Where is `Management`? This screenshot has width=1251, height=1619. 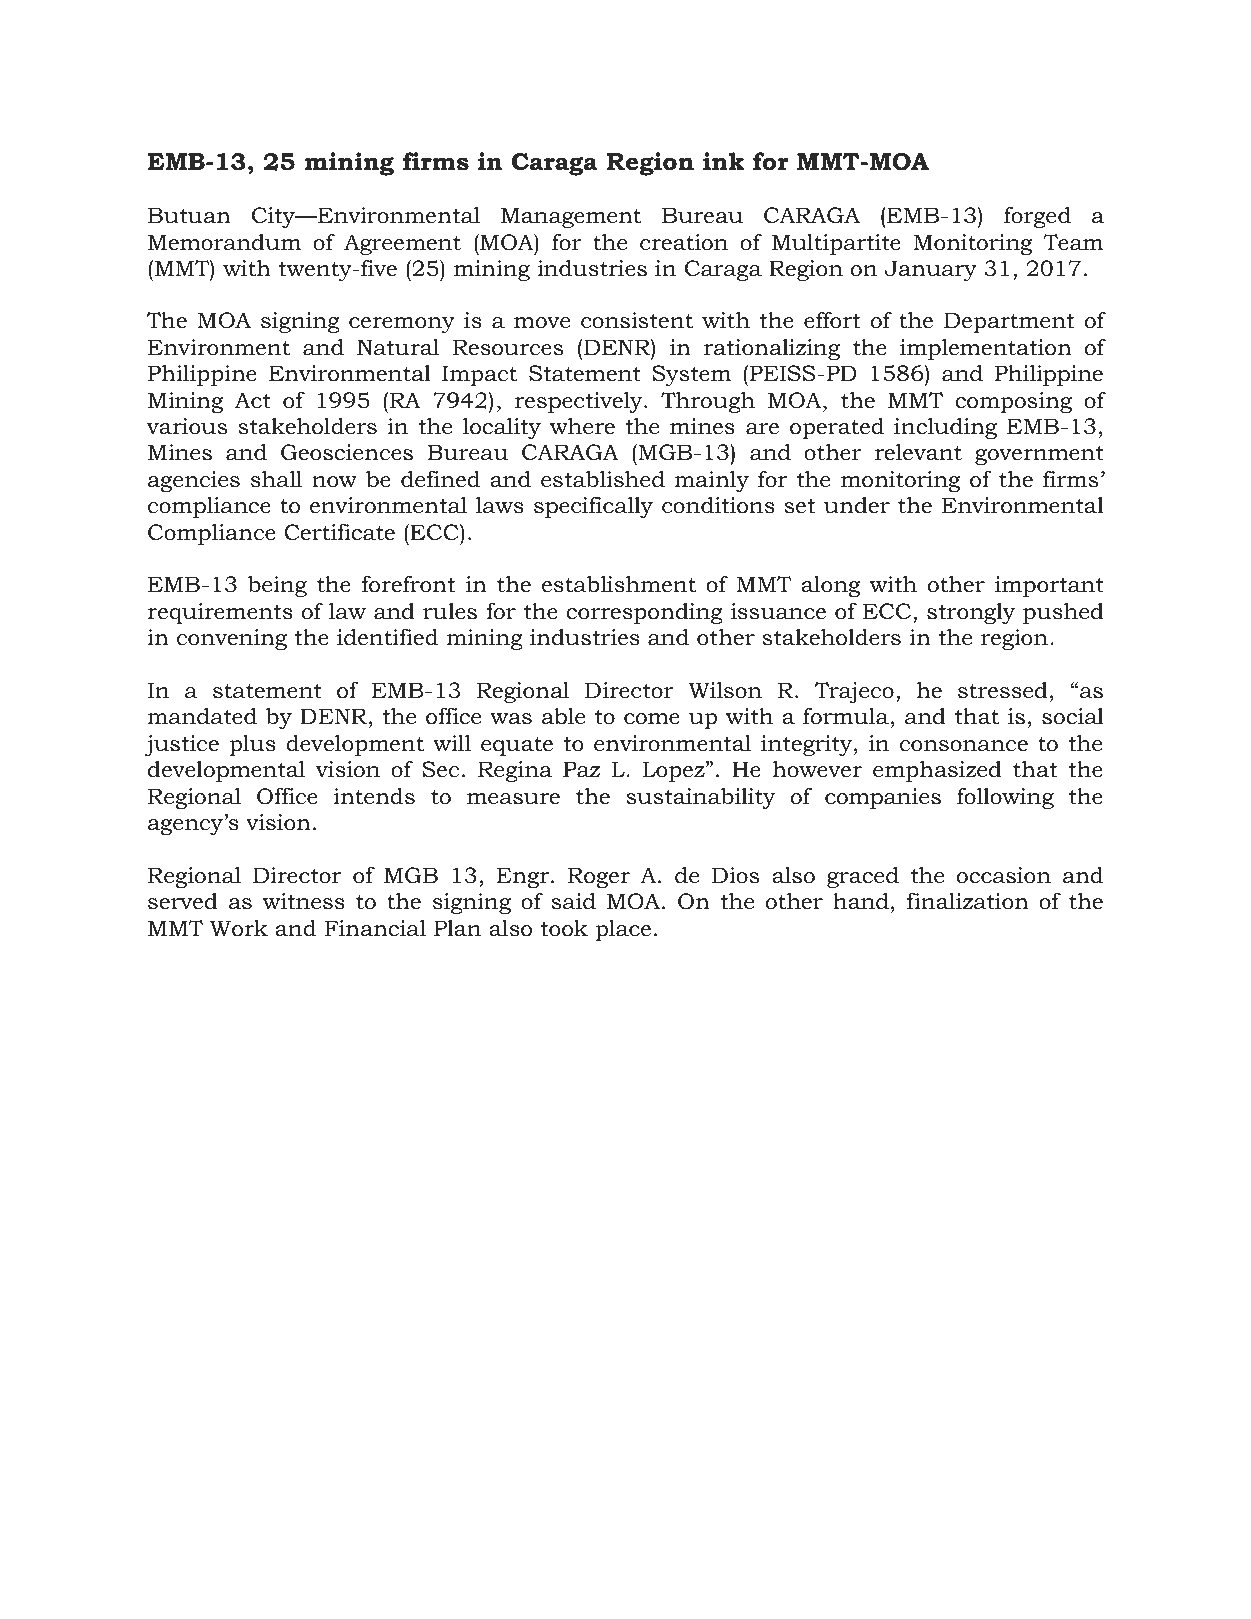 Management is located at coordinates (571, 217).
